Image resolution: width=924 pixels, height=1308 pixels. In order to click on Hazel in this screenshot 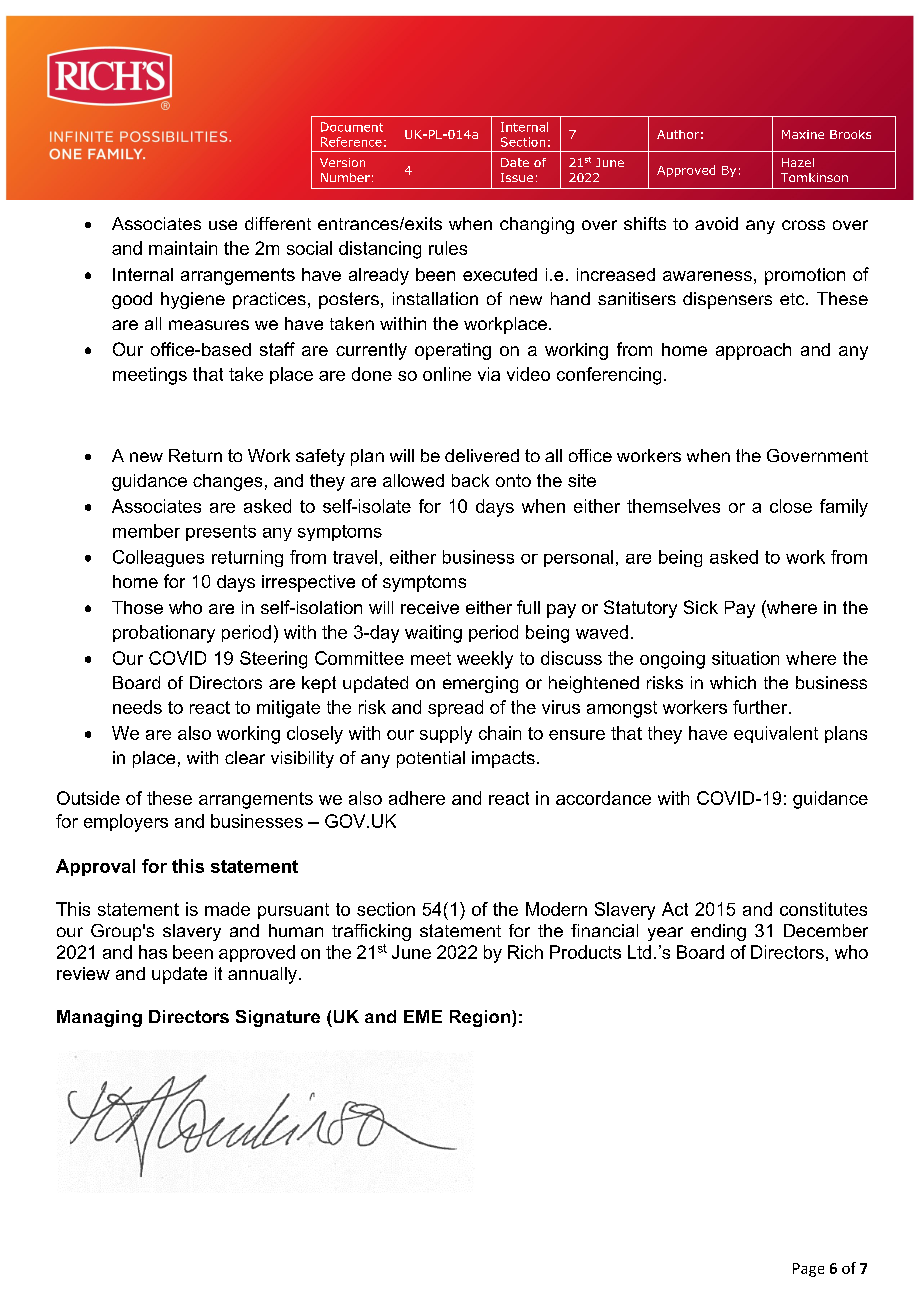, I will do `click(798, 162)`.
